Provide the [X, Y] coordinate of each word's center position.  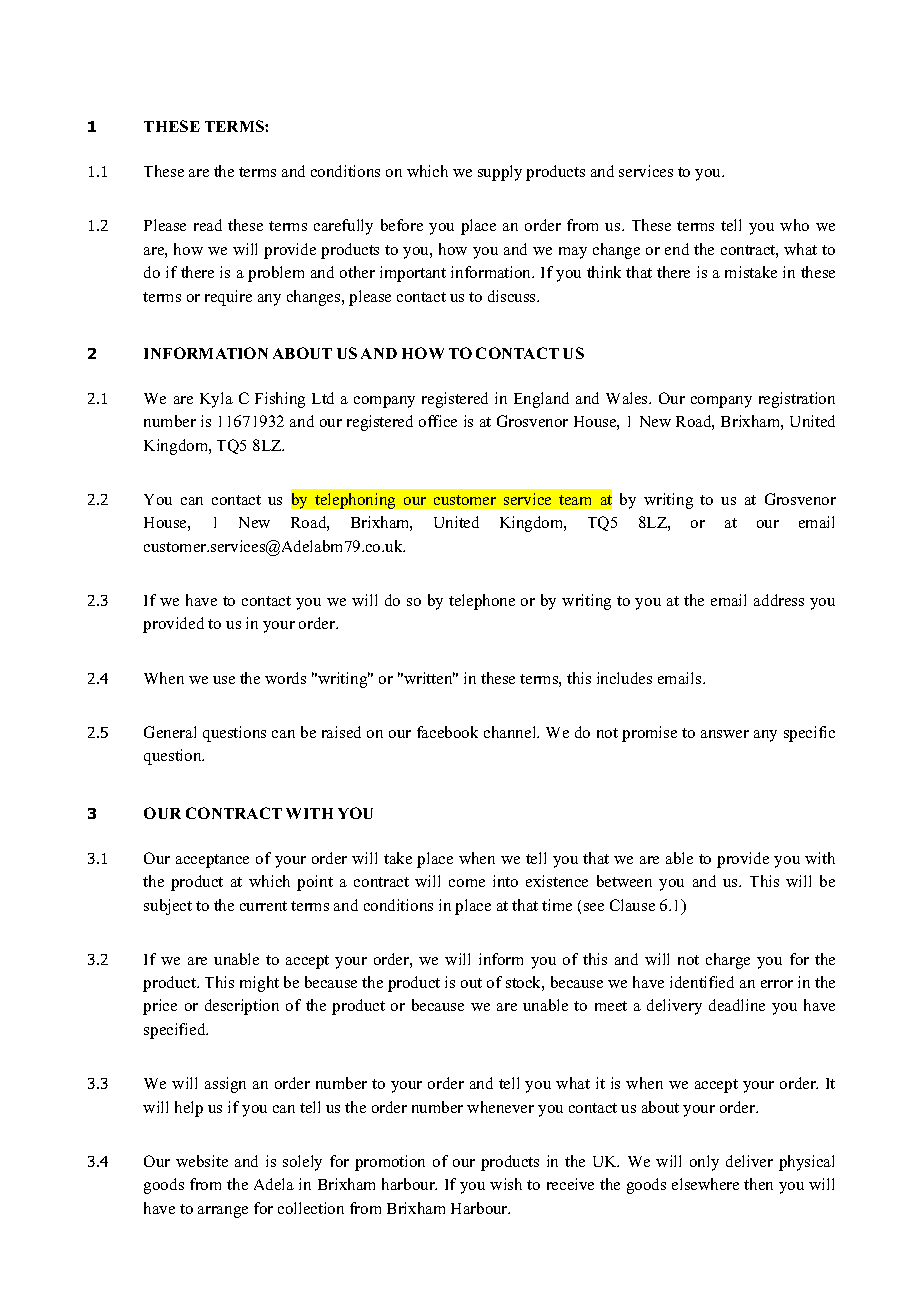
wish [506, 1184]
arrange [223, 1212]
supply [500, 173]
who [794, 225]
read [208, 225]
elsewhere [705, 1184]
